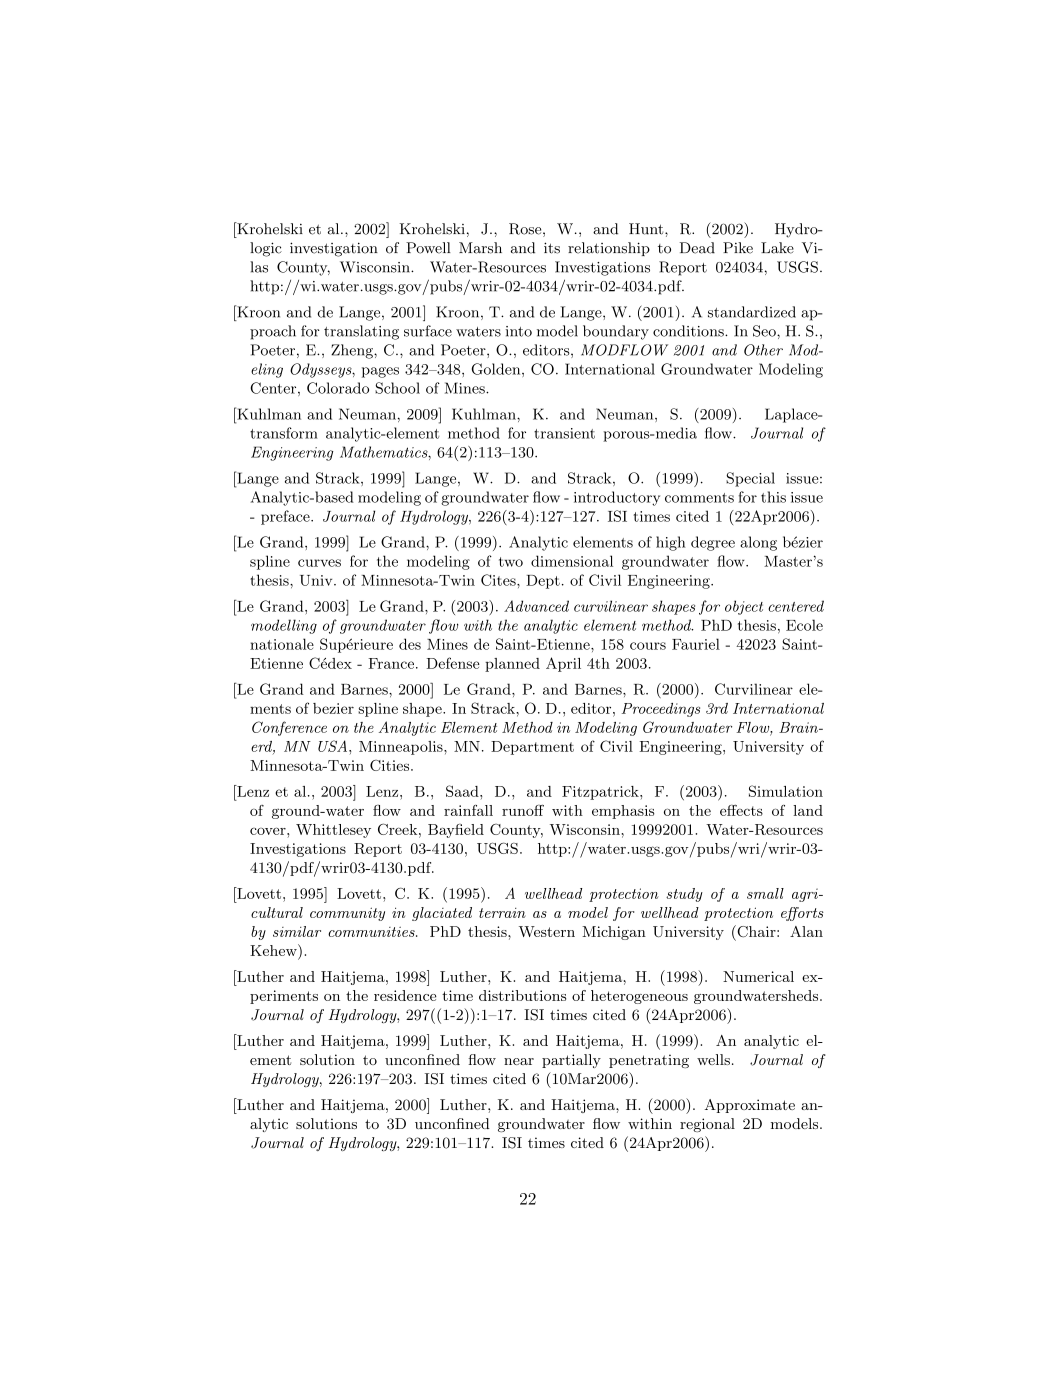 The image size is (1063, 1376). I want to click on dimensional, so click(572, 561).
